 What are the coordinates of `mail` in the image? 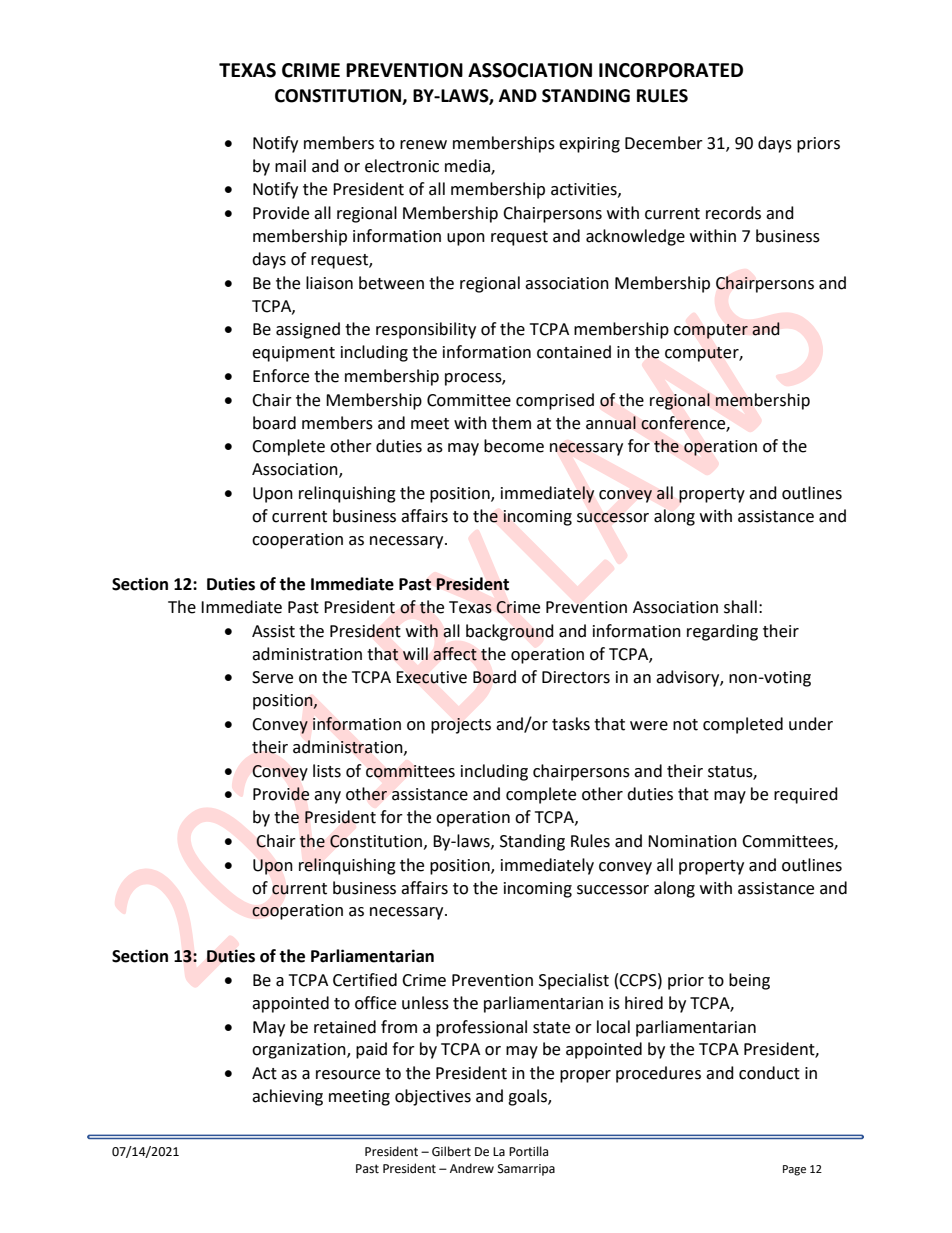 It's located at (290, 166).
